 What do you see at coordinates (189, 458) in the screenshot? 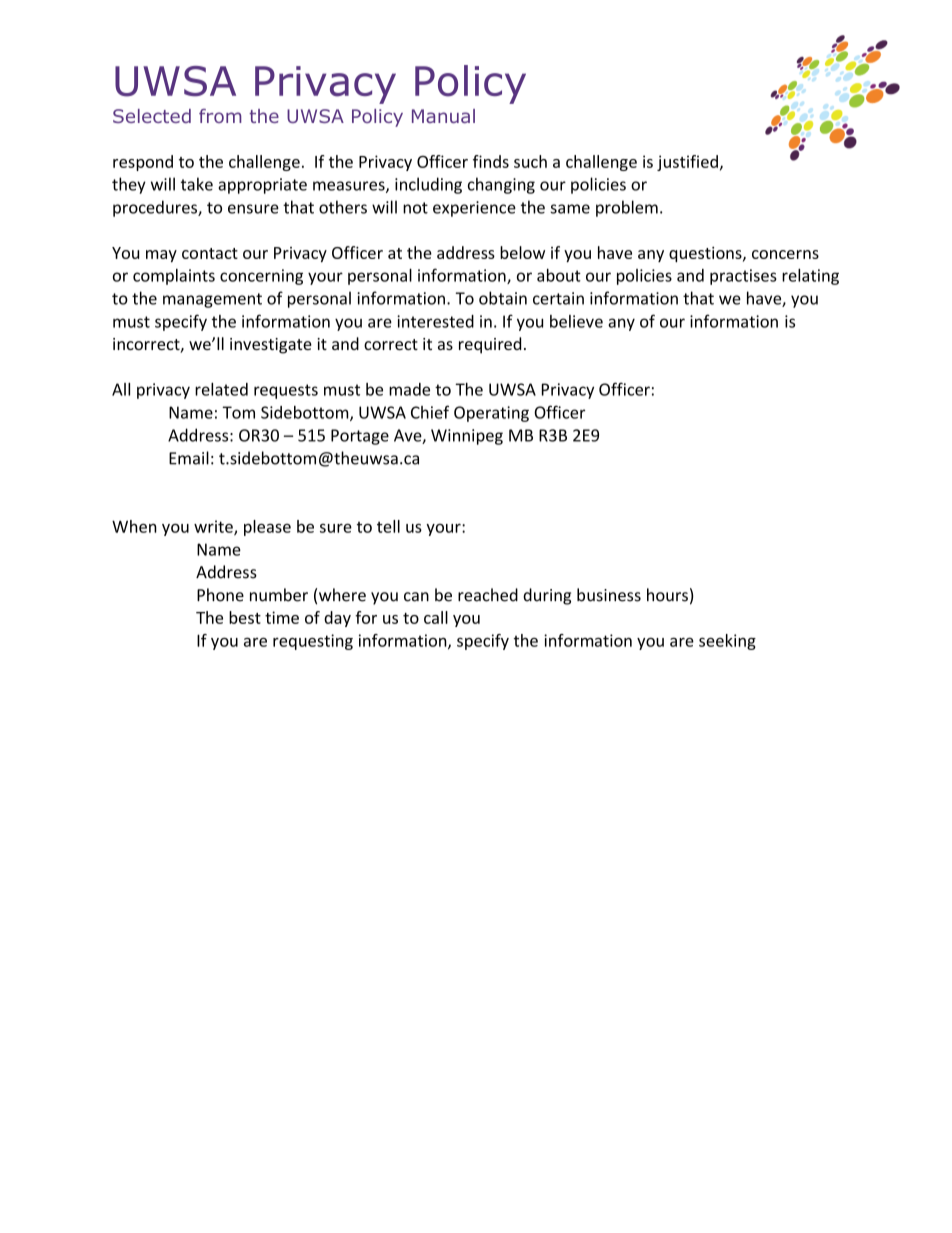
I see `Email` at bounding box center [189, 458].
